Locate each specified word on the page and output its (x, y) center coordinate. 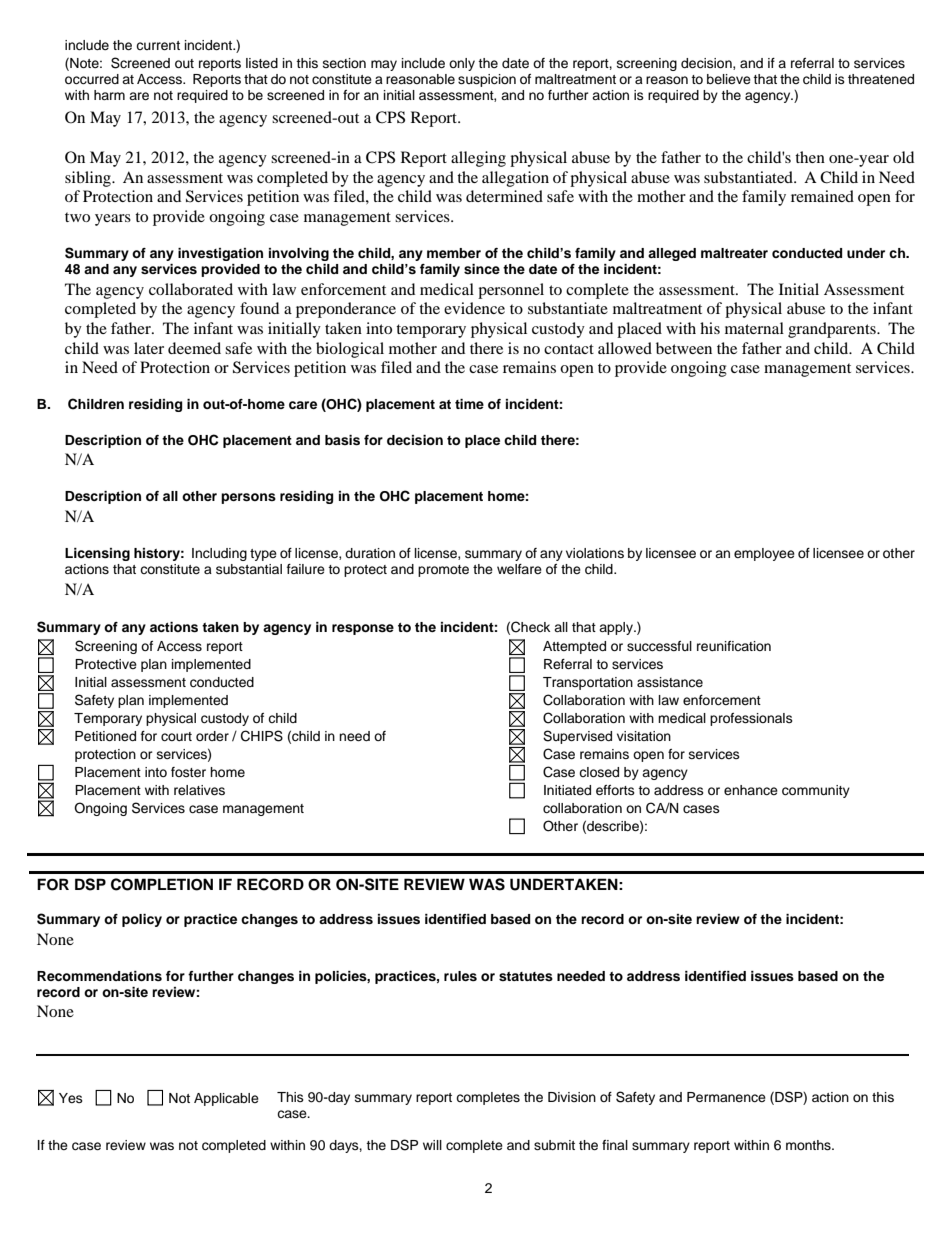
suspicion (487, 80)
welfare (519, 569)
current (158, 45)
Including (219, 554)
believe (729, 79)
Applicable (226, 1099)
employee (764, 554)
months (809, 1145)
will (432, 1145)
